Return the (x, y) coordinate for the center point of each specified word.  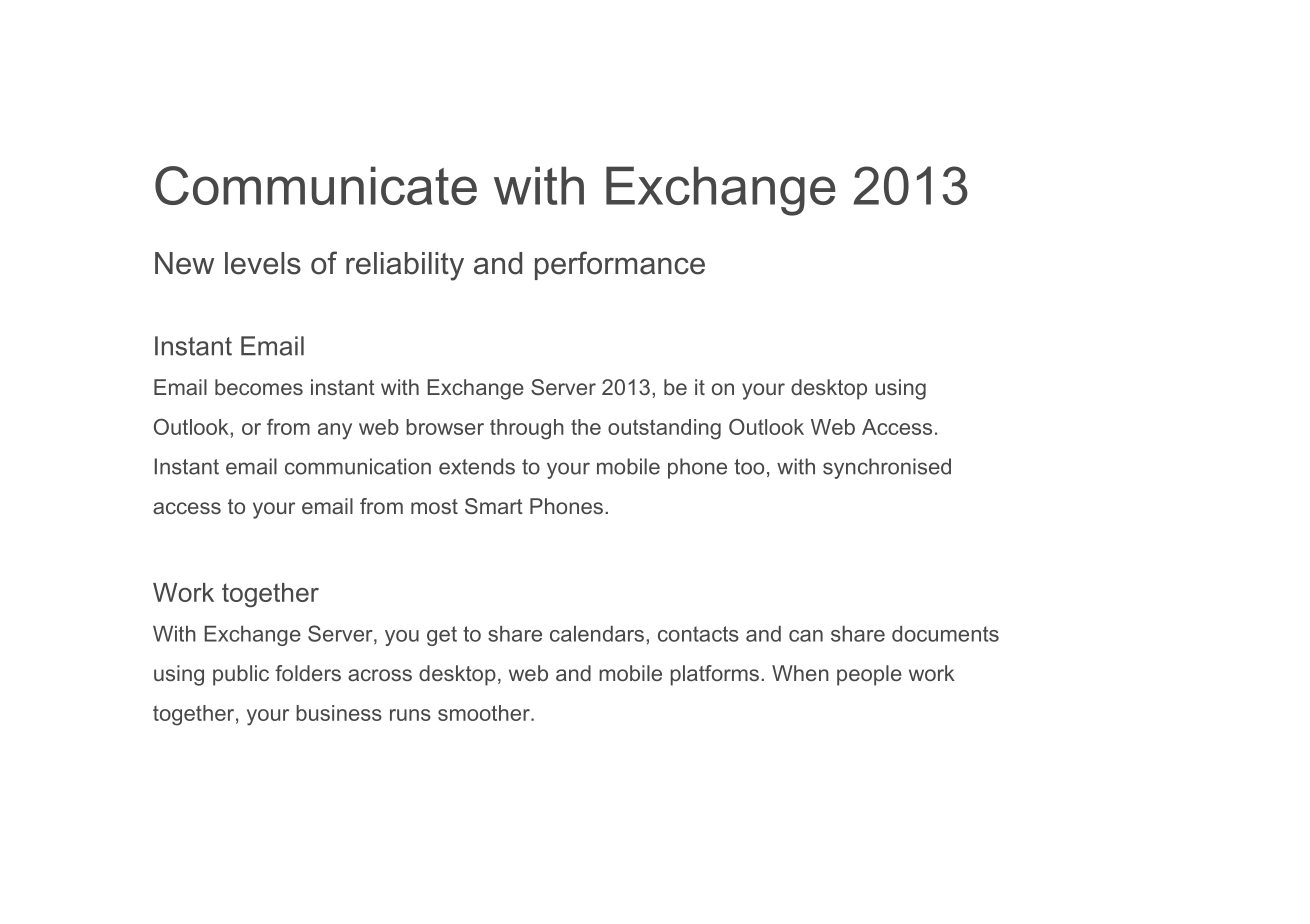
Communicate (316, 185)
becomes (259, 387)
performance (620, 265)
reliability (405, 266)
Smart (494, 506)
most (434, 506)
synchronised (887, 468)
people (869, 675)
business (339, 713)
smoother (485, 713)
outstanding (664, 429)
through (527, 429)
